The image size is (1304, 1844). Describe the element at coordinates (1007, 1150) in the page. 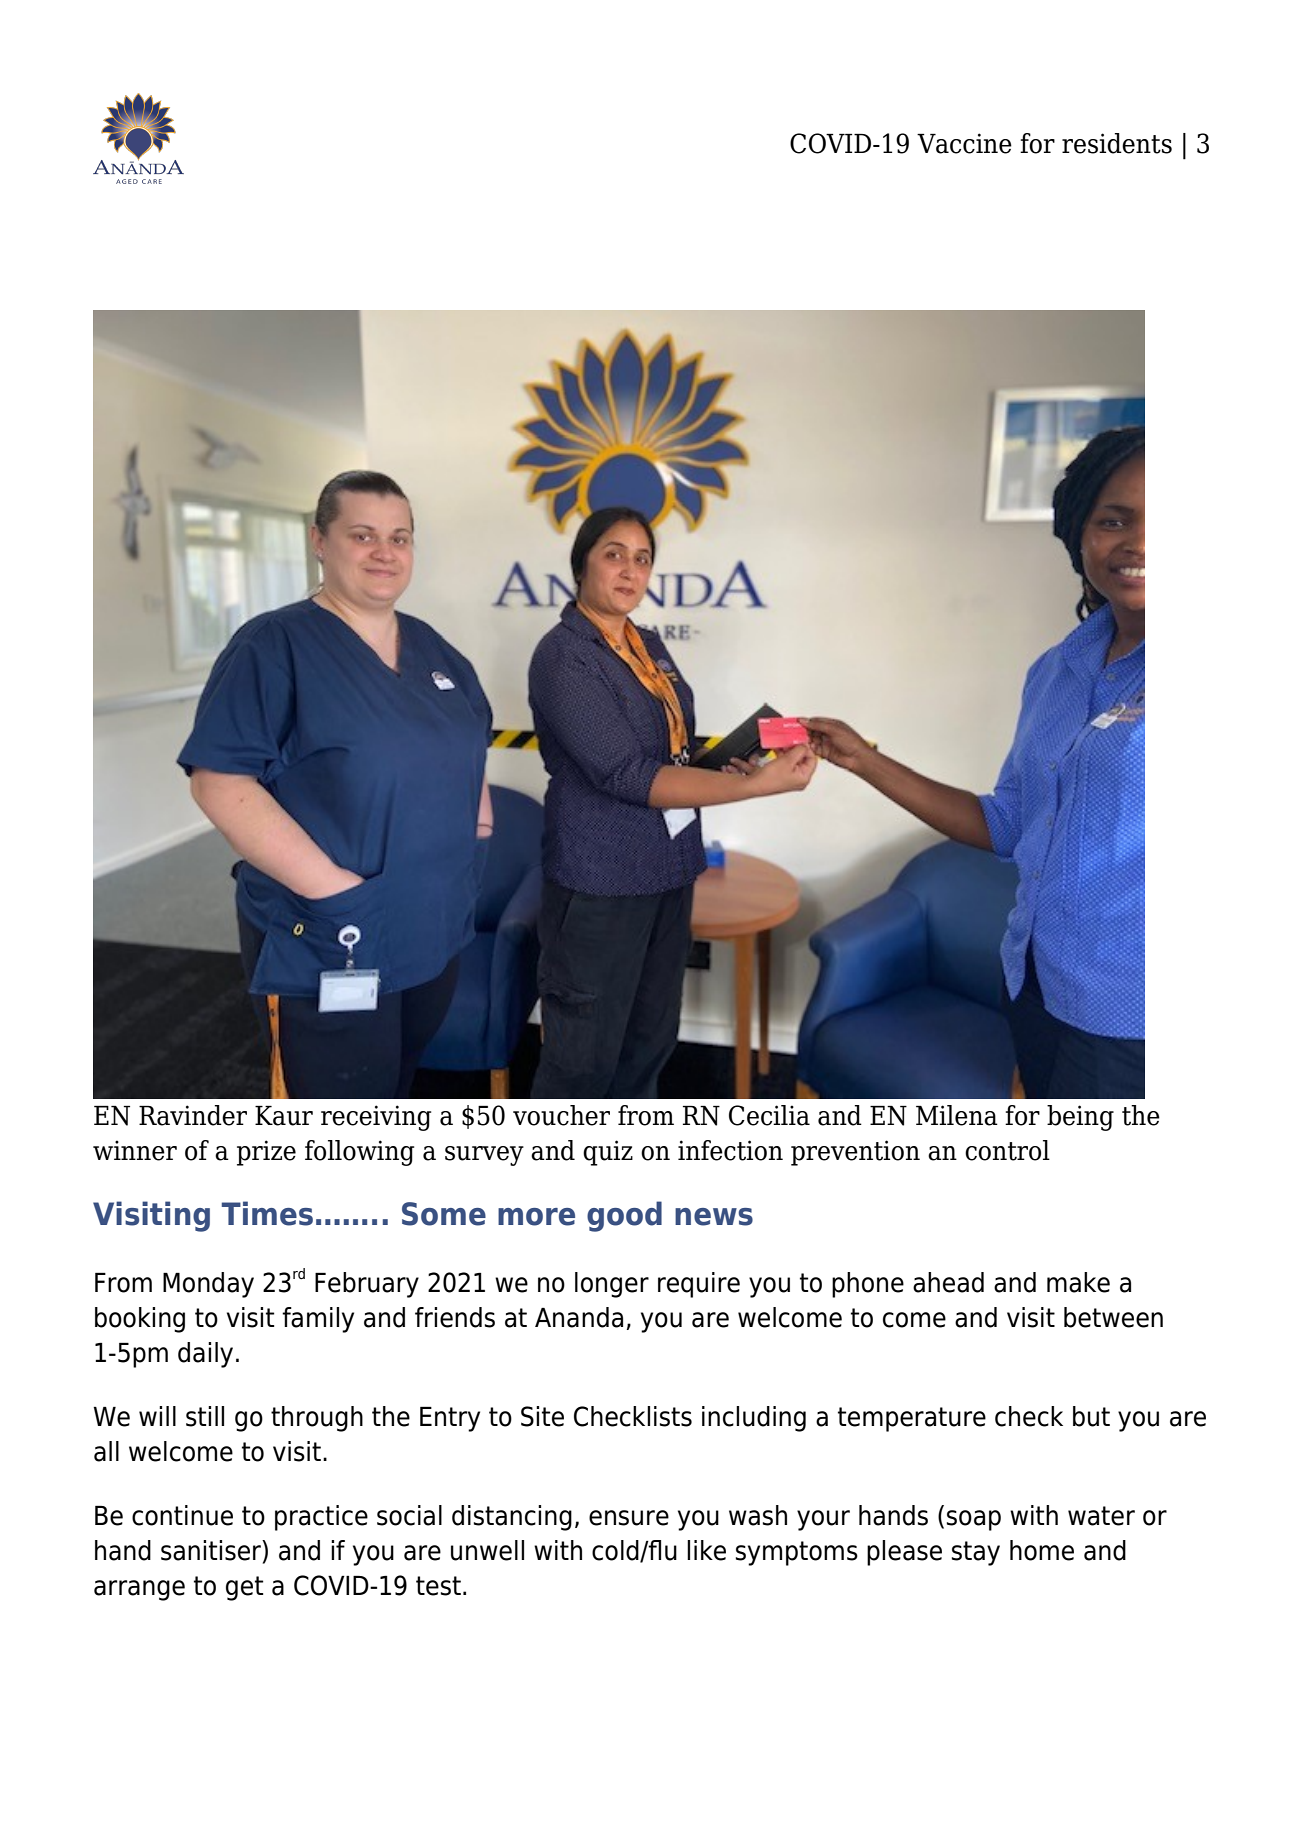

I see `control` at that location.
